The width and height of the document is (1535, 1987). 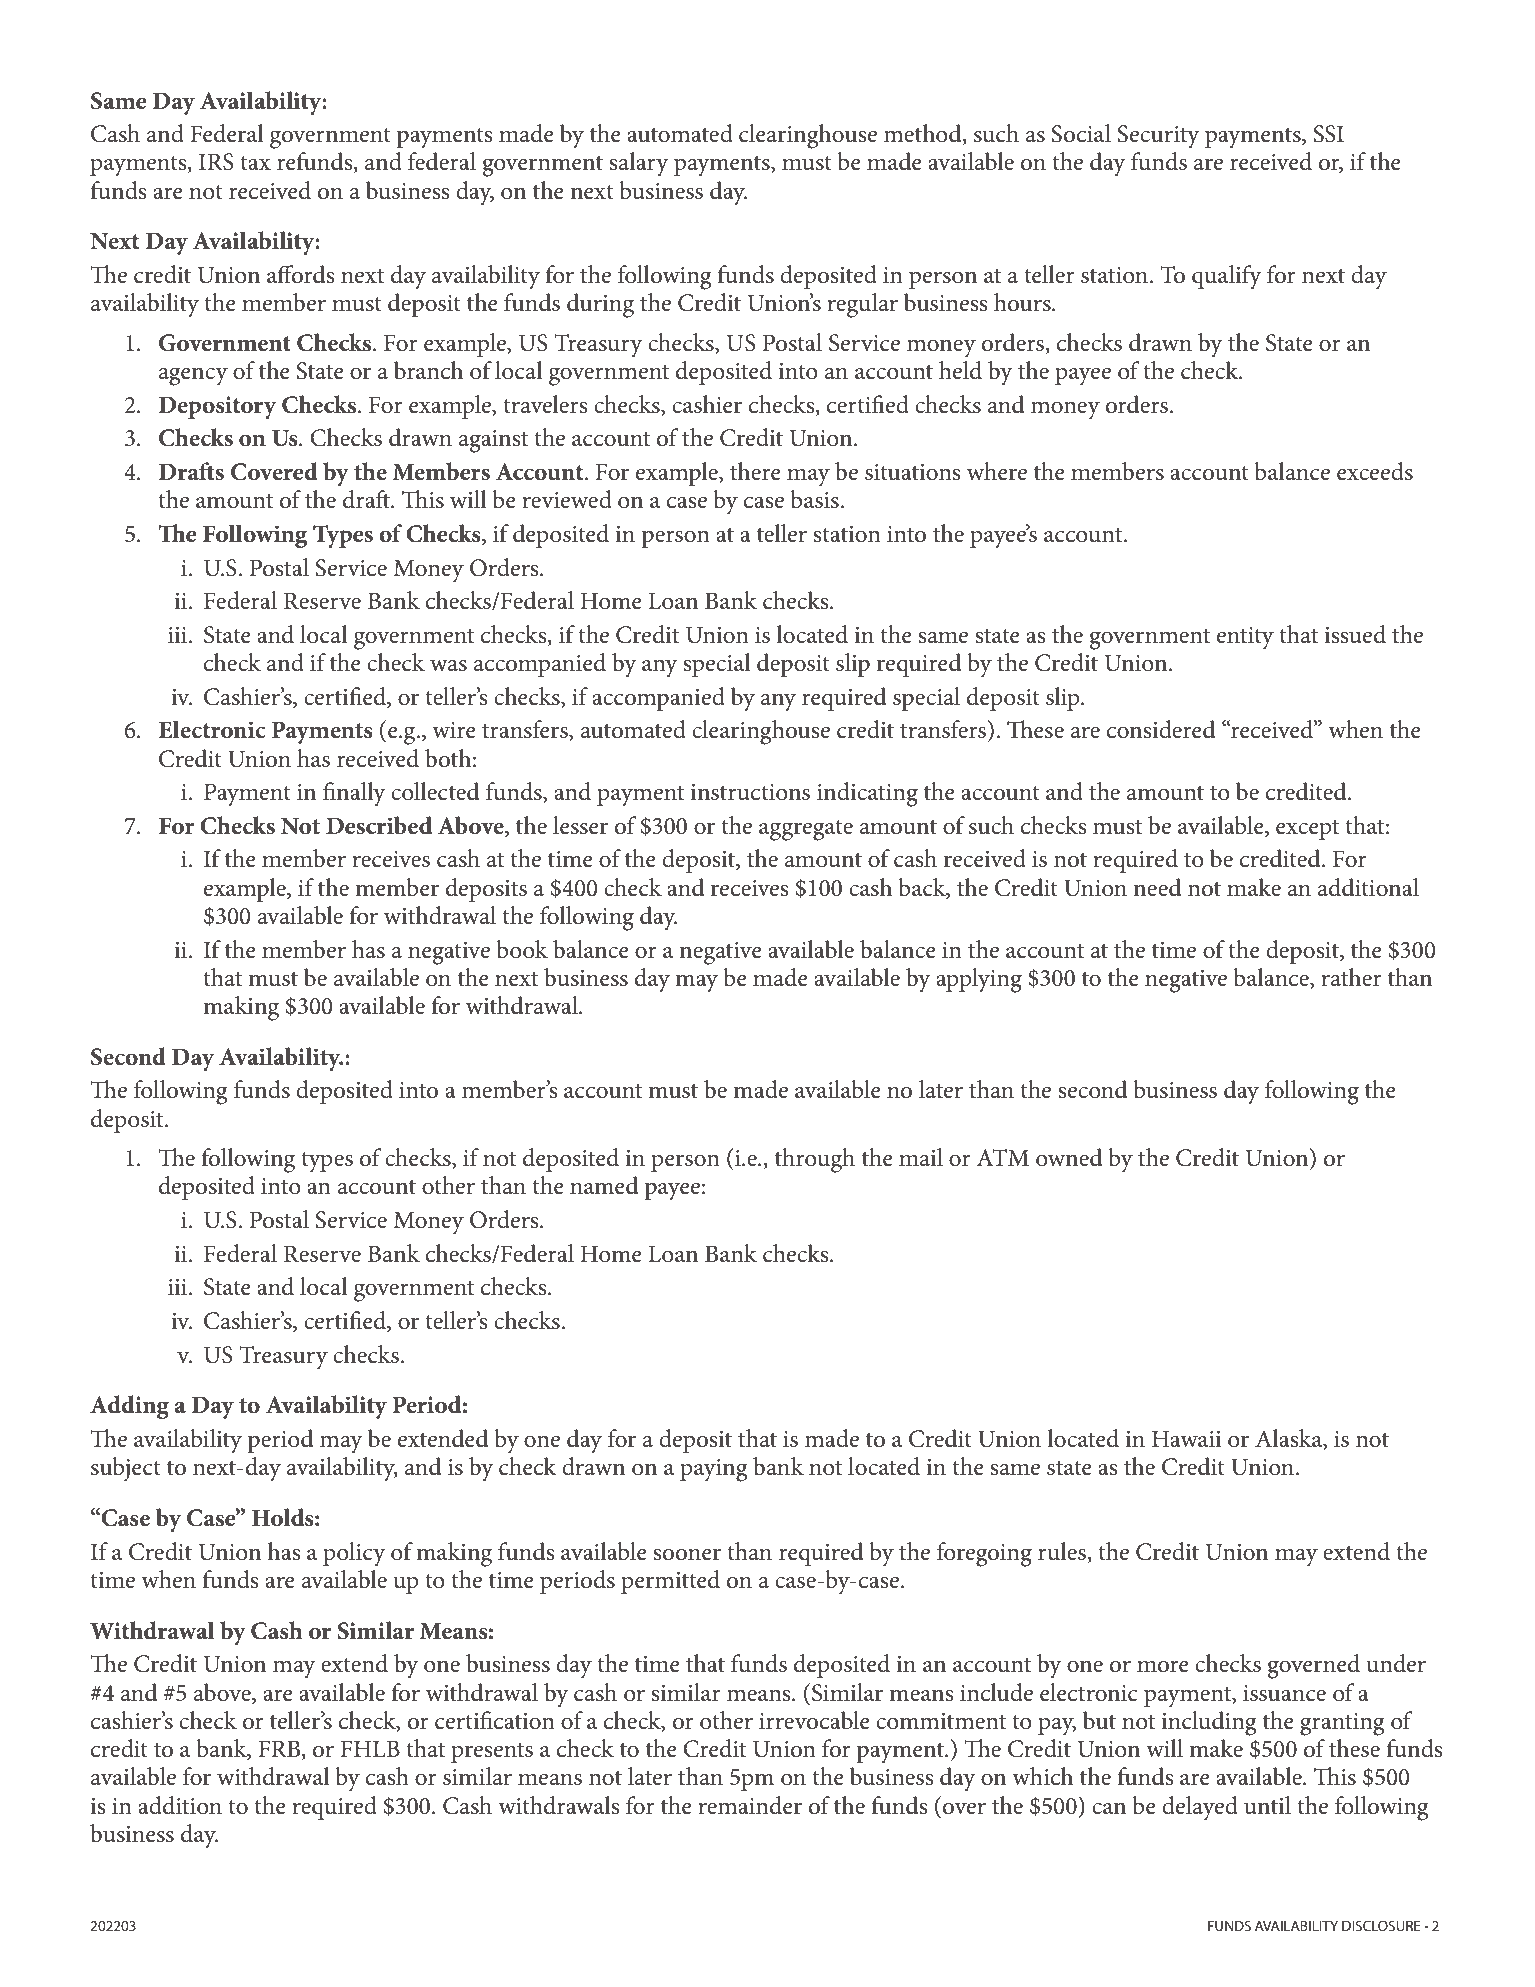 I want to click on remainder, so click(x=750, y=1805).
